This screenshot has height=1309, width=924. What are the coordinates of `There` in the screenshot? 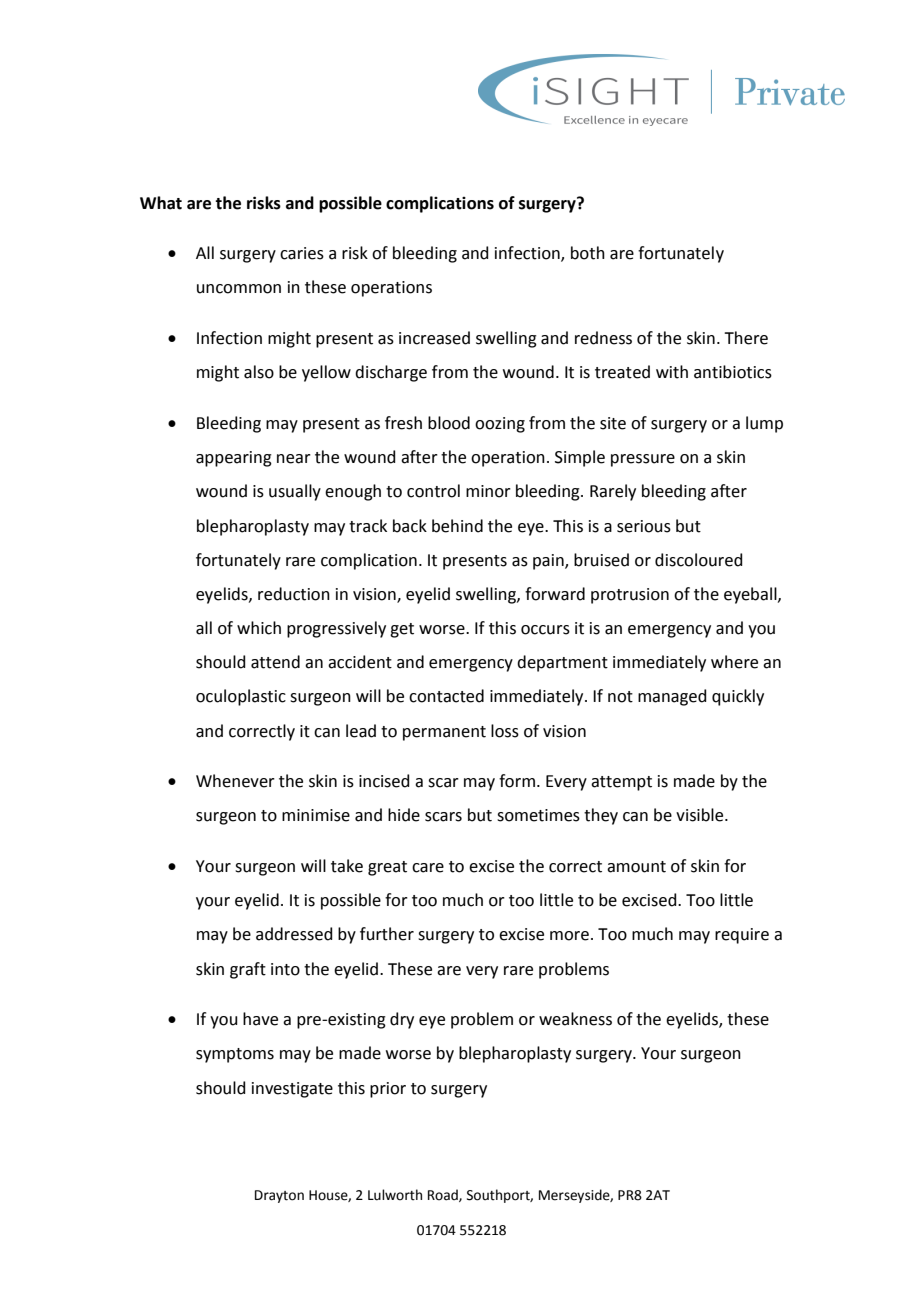 It's located at (746, 338).
